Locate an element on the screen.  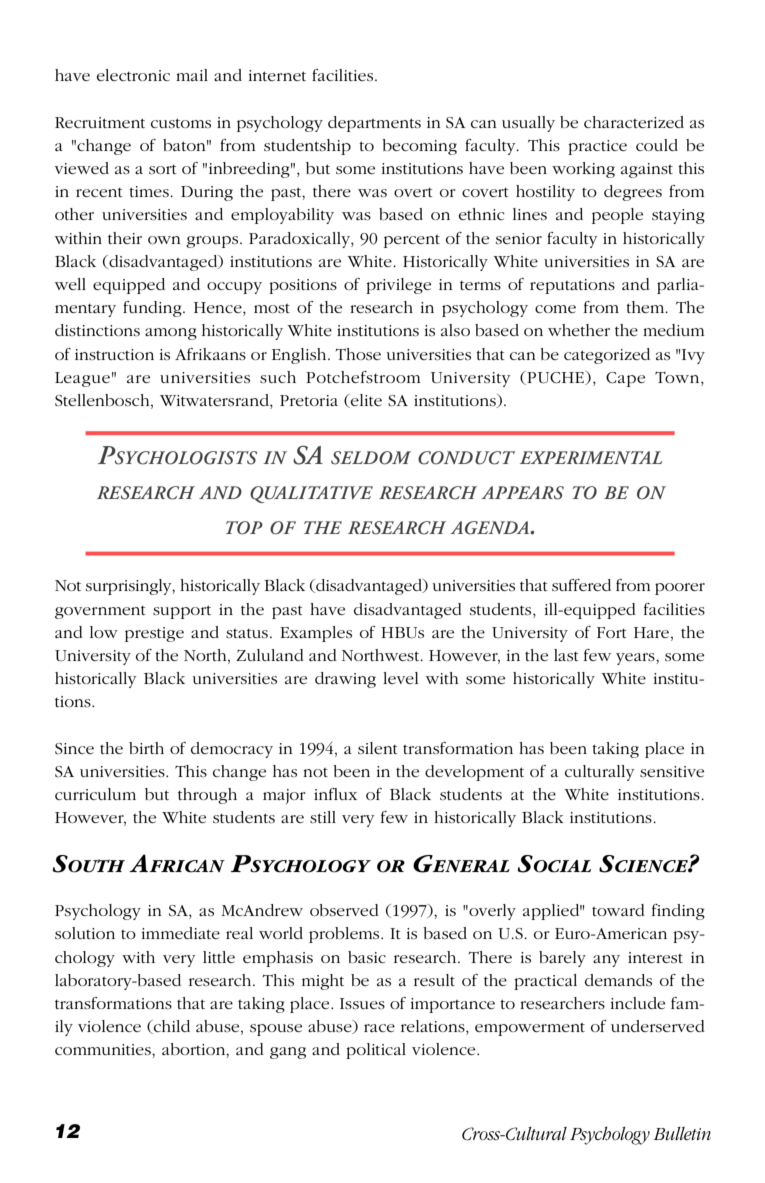
Bulletin is located at coordinates (682, 1133).
